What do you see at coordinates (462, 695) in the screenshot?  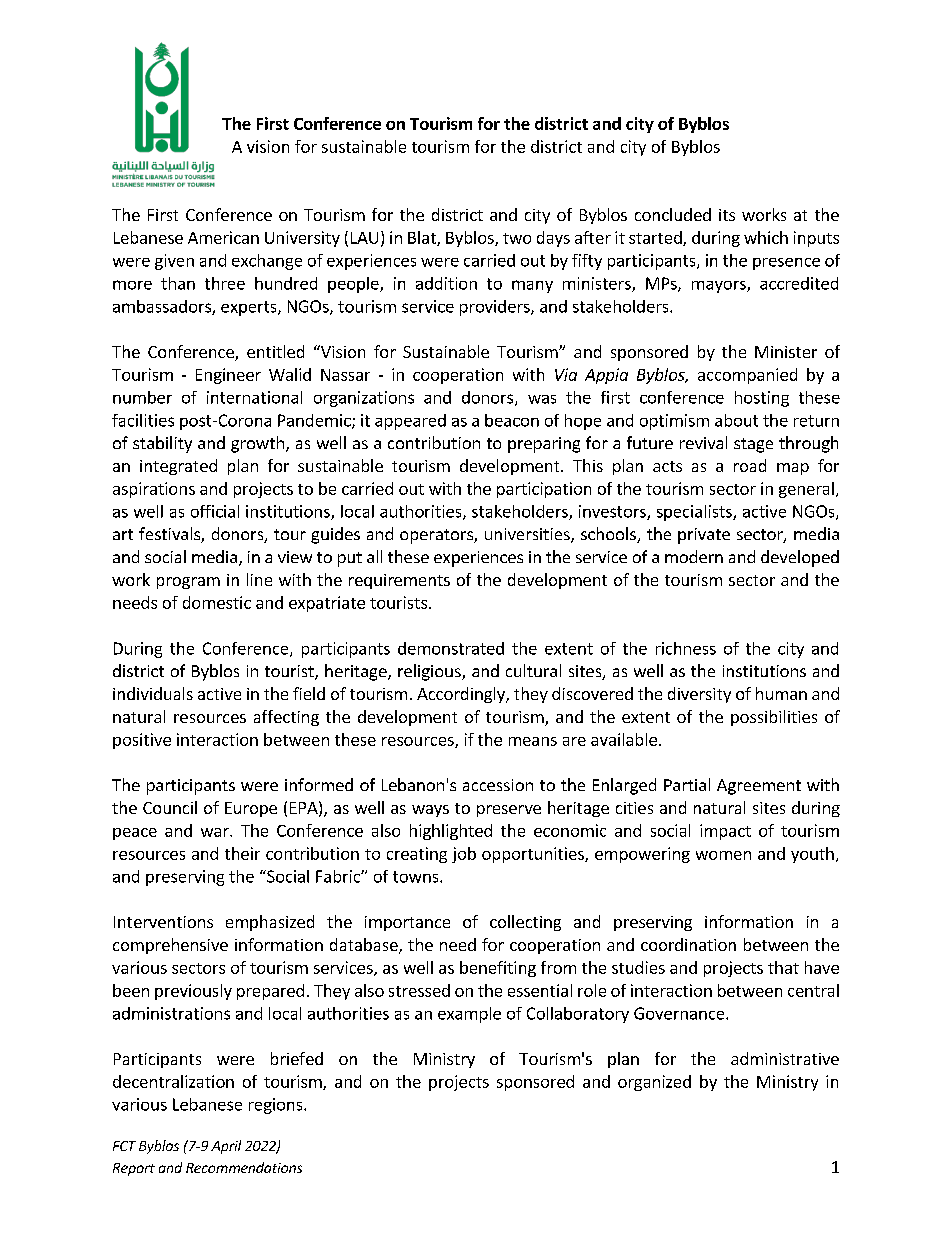 I see `Accordingly` at bounding box center [462, 695].
